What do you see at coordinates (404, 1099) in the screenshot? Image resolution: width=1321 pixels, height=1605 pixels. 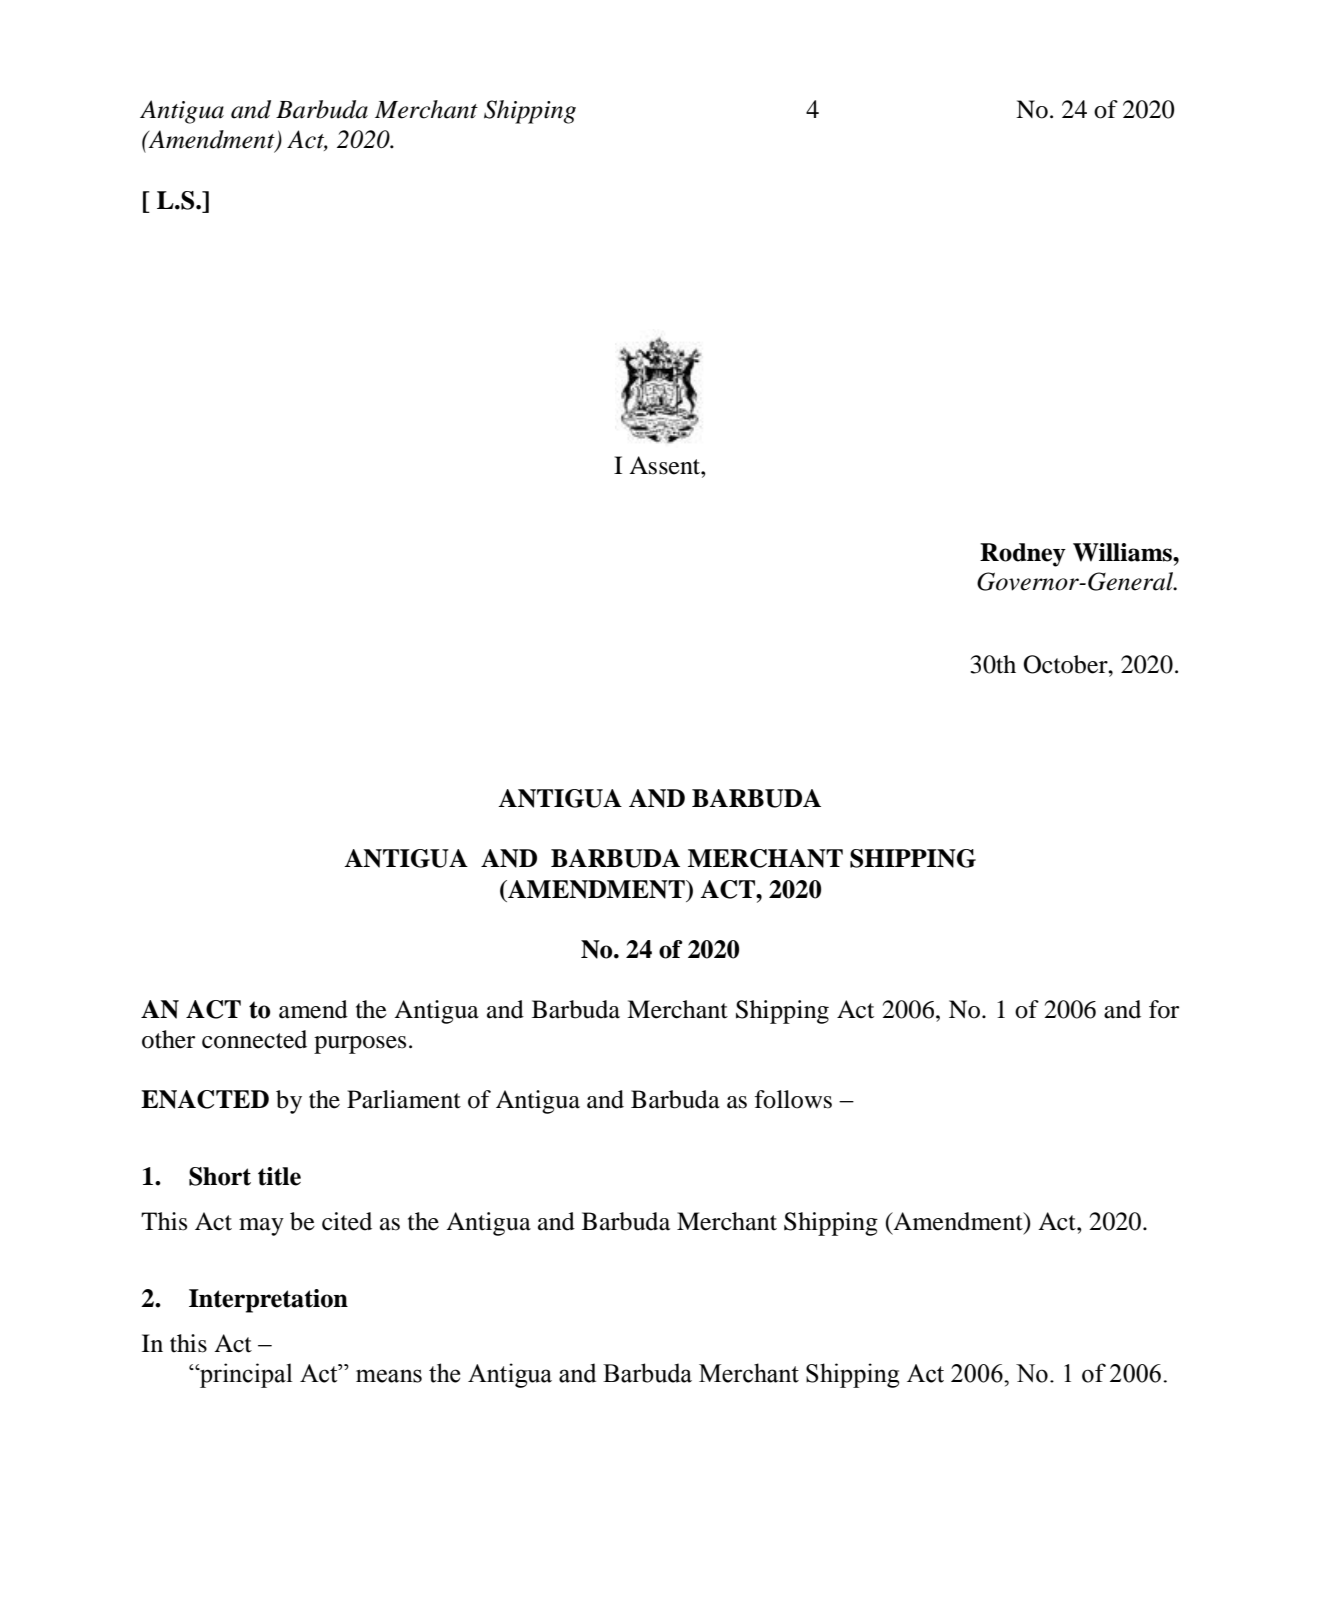 I see `Parliament` at bounding box center [404, 1099].
